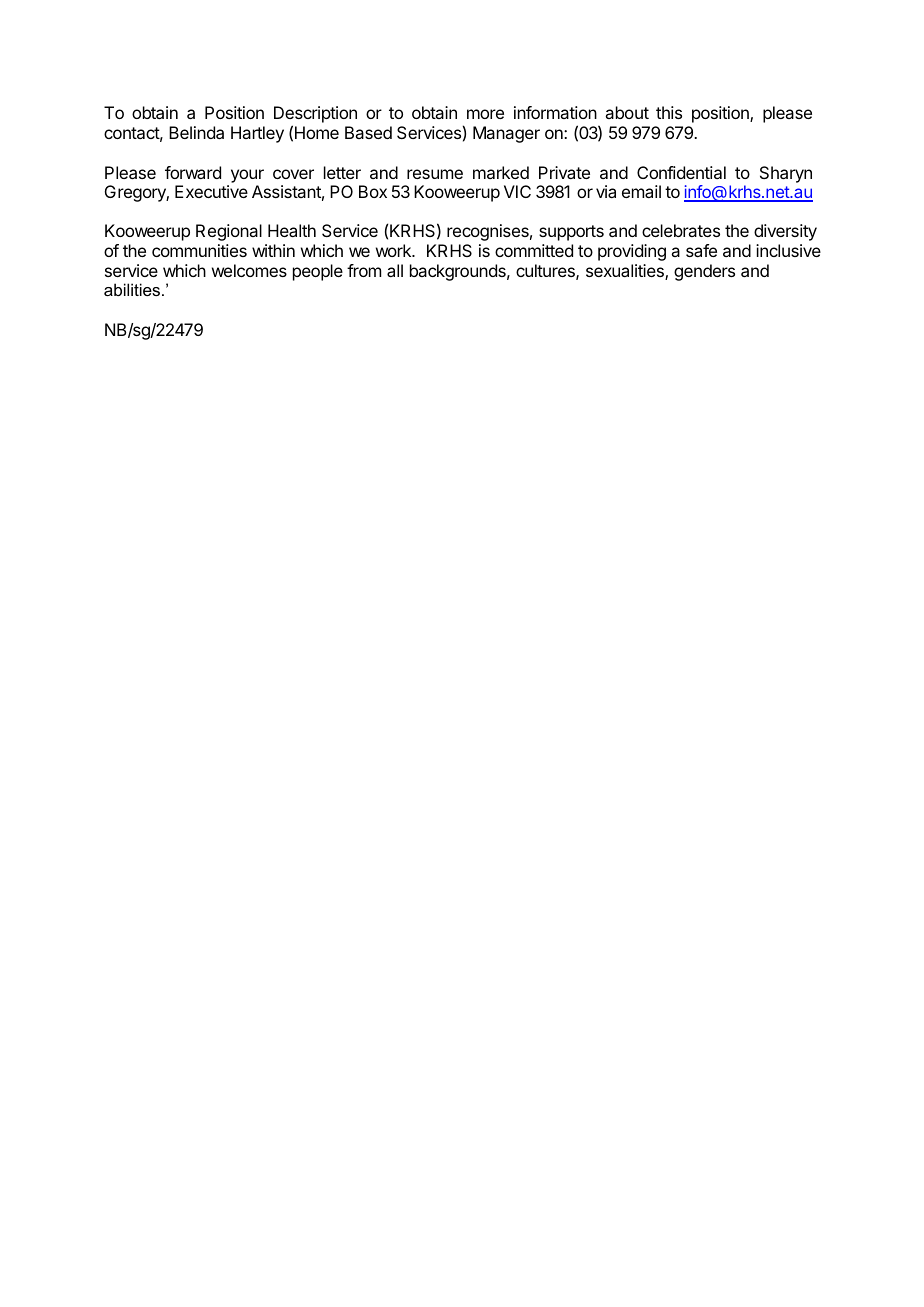 The height and width of the page is (1307, 924). What do you see at coordinates (229, 232) in the page?
I see `Regional` at bounding box center [229, 232].
